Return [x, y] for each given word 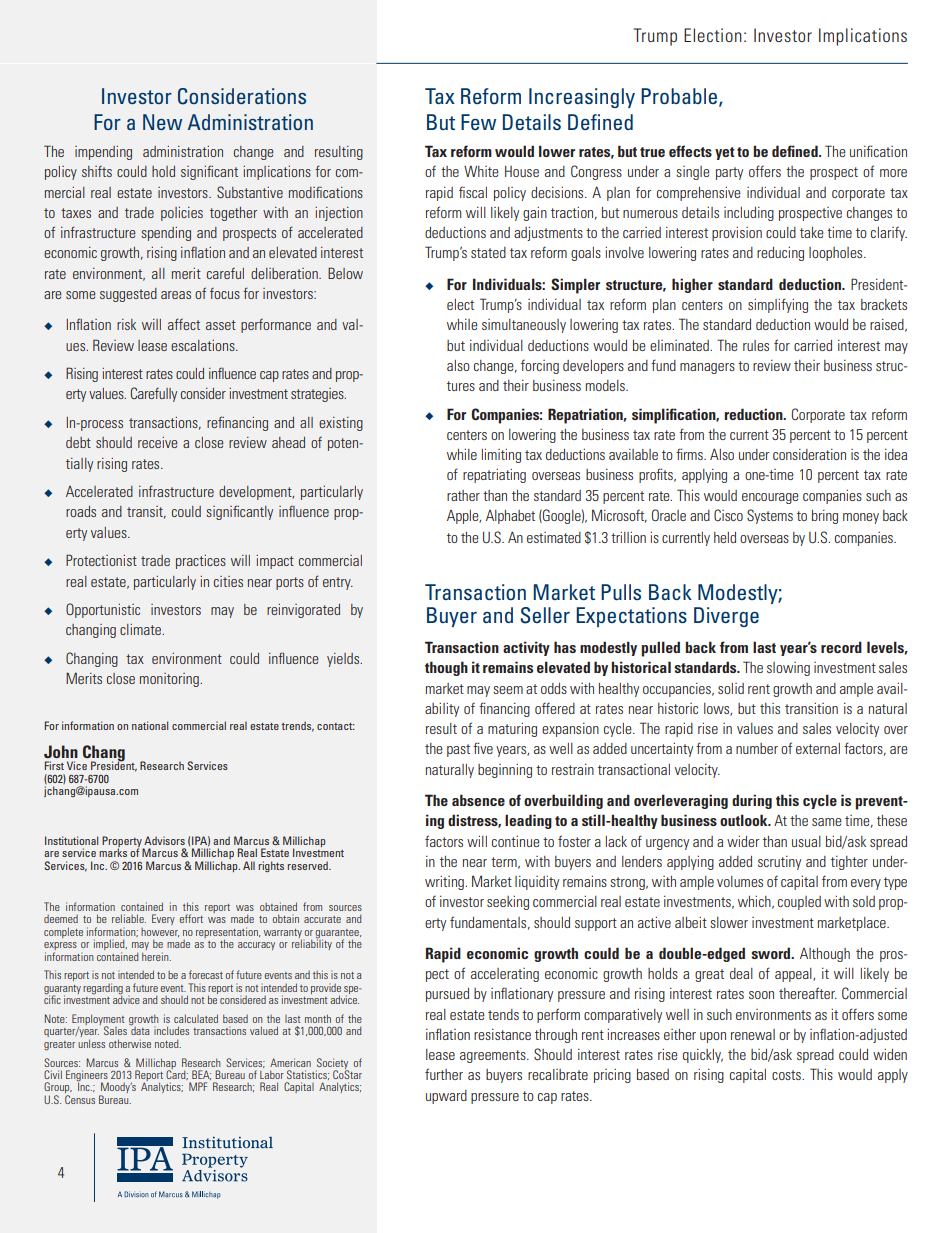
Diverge [726, 617]
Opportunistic [103, 610]
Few [478, 122]
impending [103, 153]
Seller [545, 615]
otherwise [130, 1043]
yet [725, 153]
